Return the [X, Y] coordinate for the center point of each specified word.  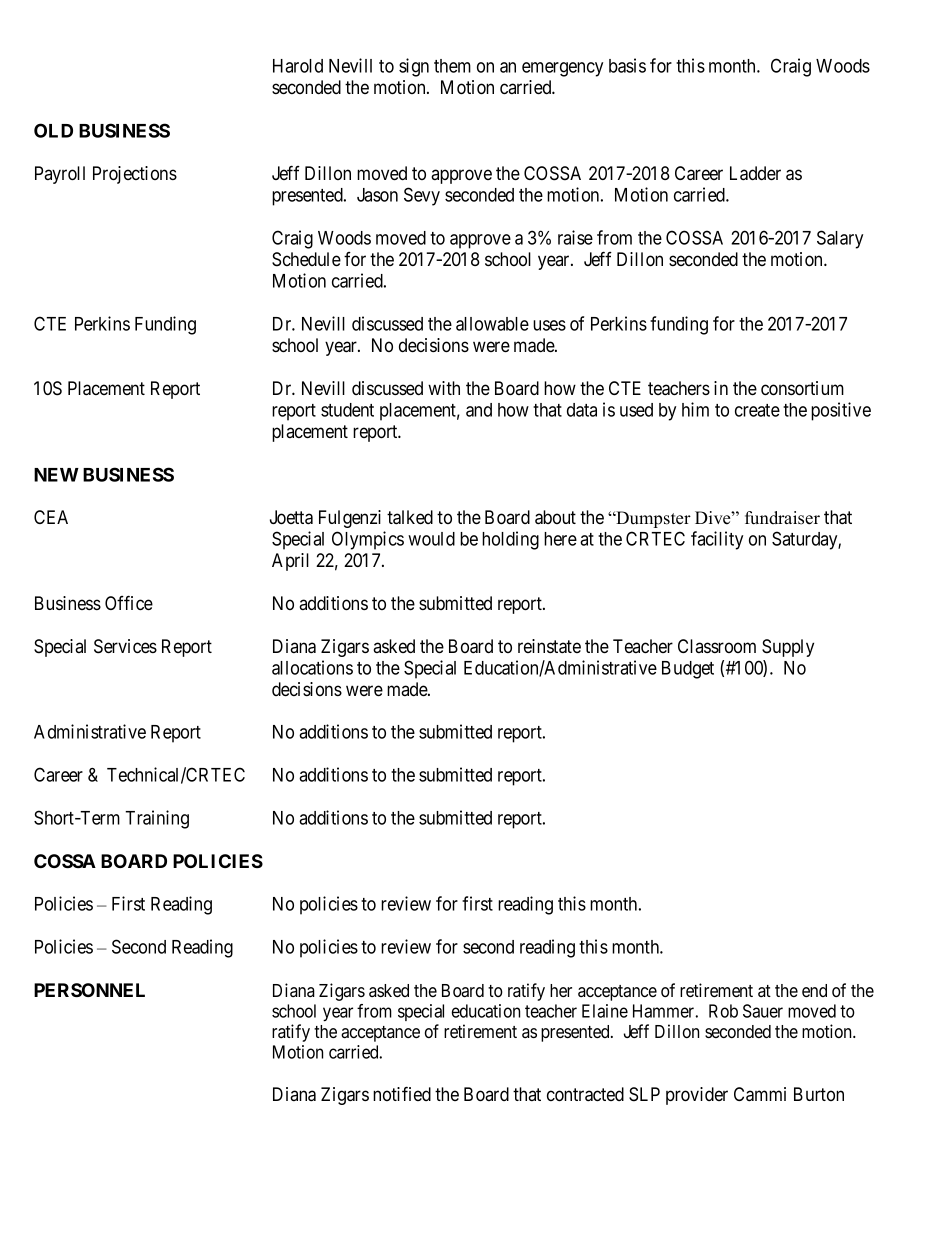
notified [402, 1093]
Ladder [755, 173]
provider [697, 1096]
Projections [135, 175]
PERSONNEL [89, 990]
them [452, 66]
